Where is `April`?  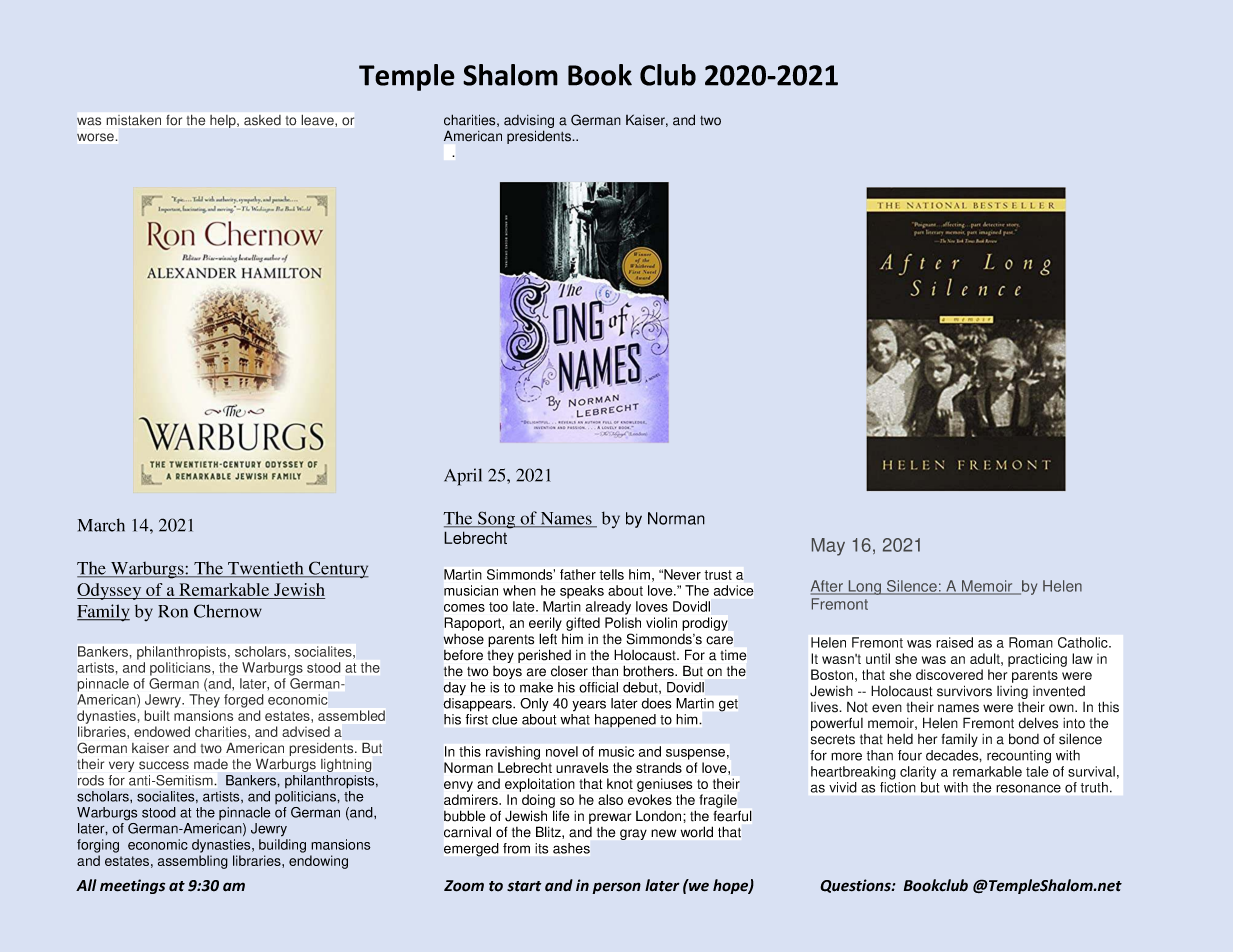 April is located at coordinates (463, 477).
